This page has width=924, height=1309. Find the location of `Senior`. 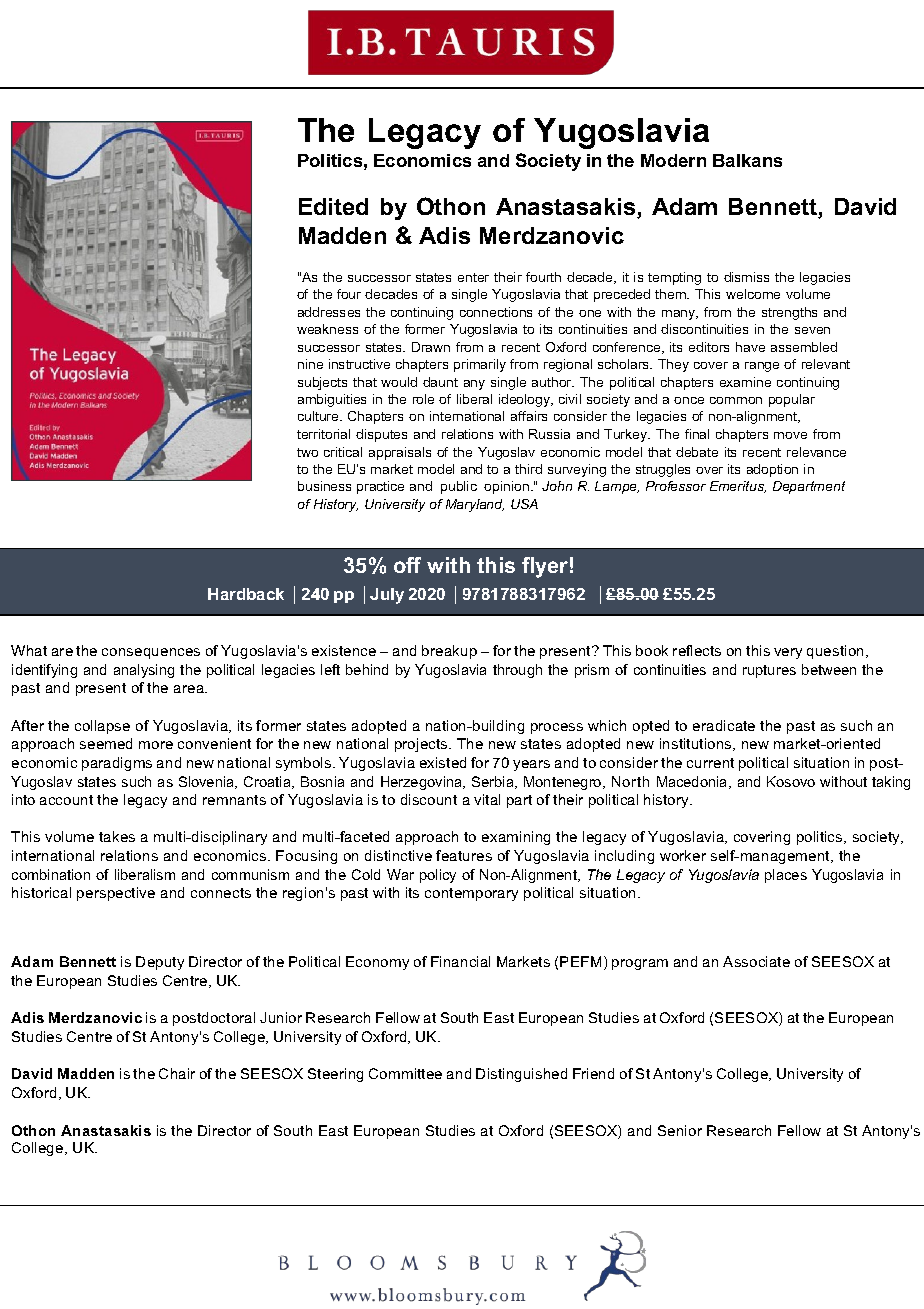

Senior is located at coordinates (680, 1130).
